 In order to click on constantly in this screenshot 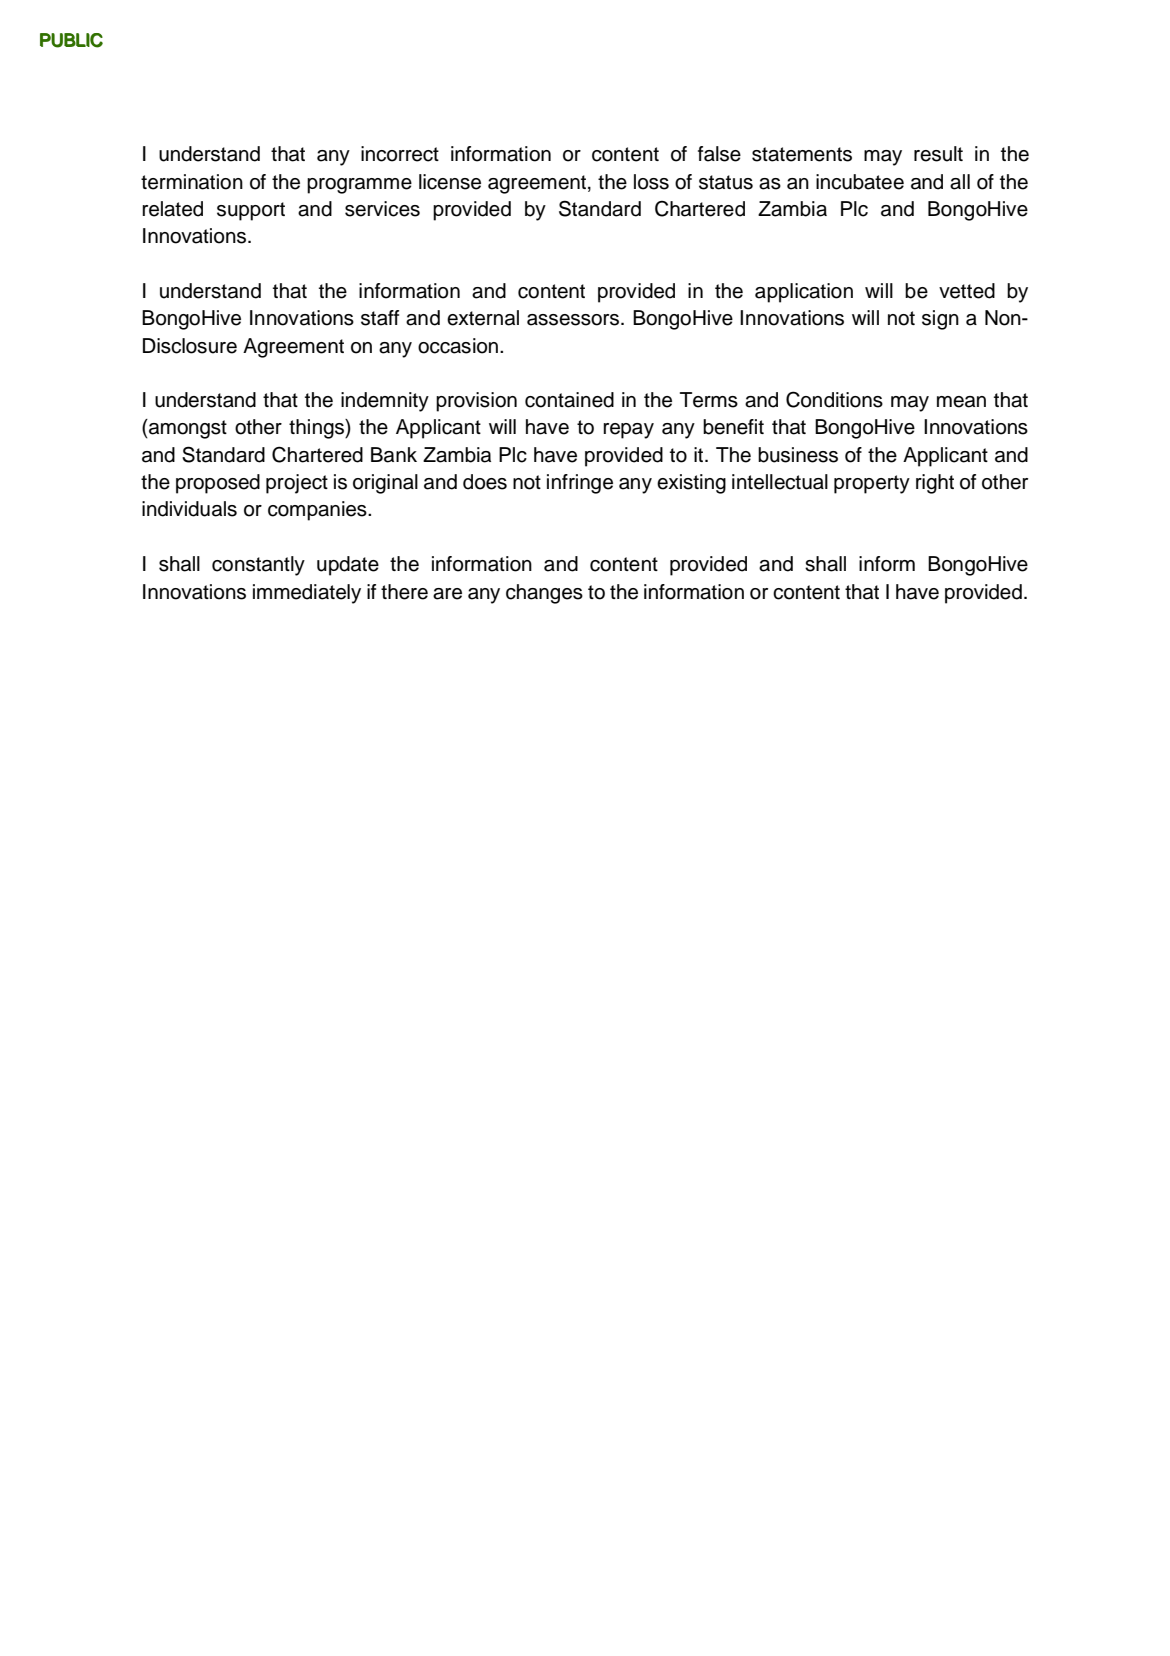, I will do `click(258, 566)`.
